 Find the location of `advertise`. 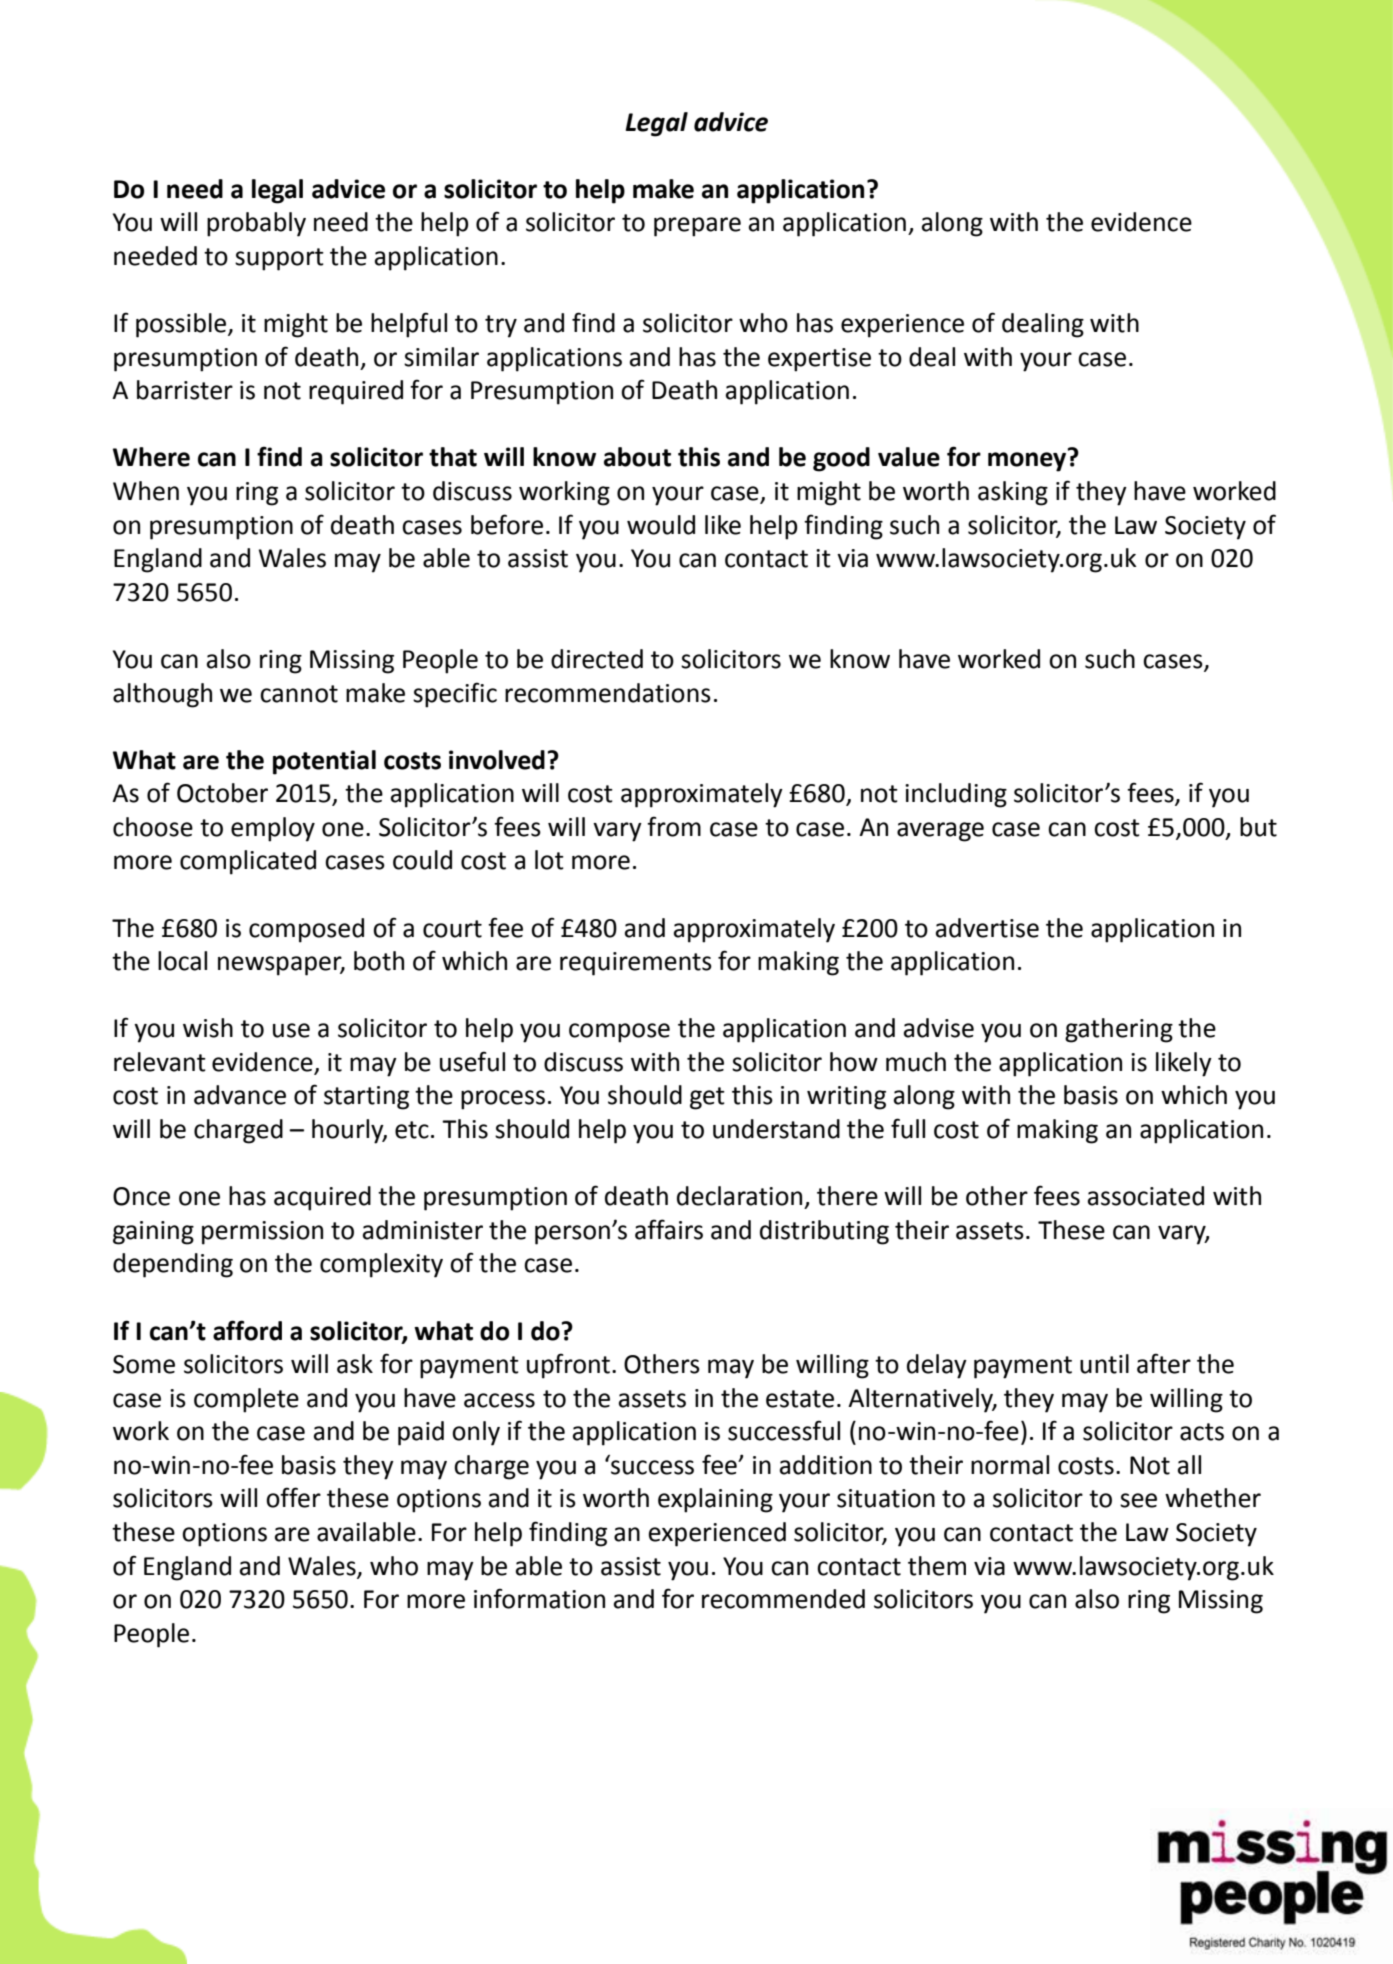

advertise is located at coordinates (987, 928).
